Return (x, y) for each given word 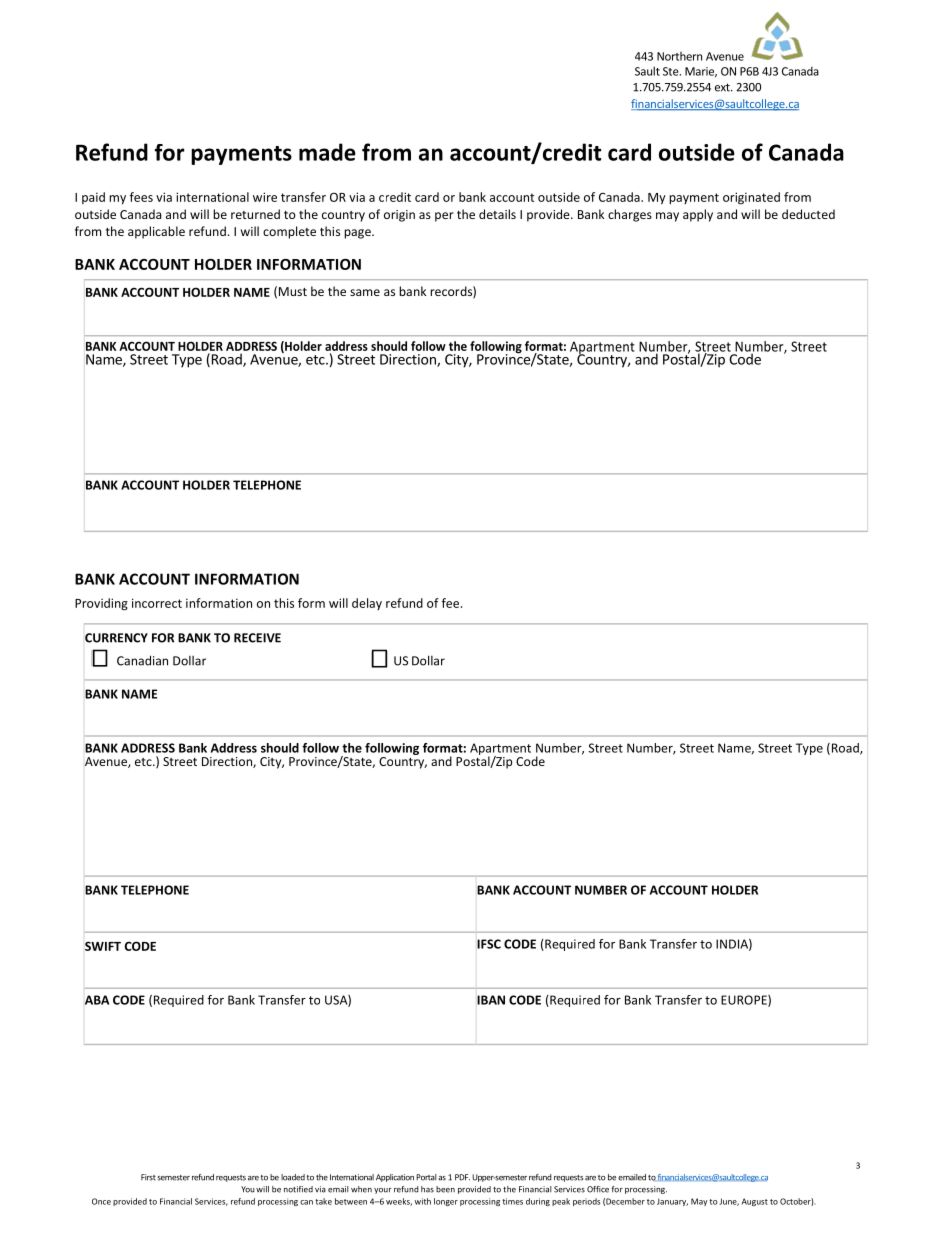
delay (367, 604)
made (327, 152)
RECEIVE (257, 638)
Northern (679, 56)
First (148, 1177)
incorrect (157, 603)
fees (141, 197)
